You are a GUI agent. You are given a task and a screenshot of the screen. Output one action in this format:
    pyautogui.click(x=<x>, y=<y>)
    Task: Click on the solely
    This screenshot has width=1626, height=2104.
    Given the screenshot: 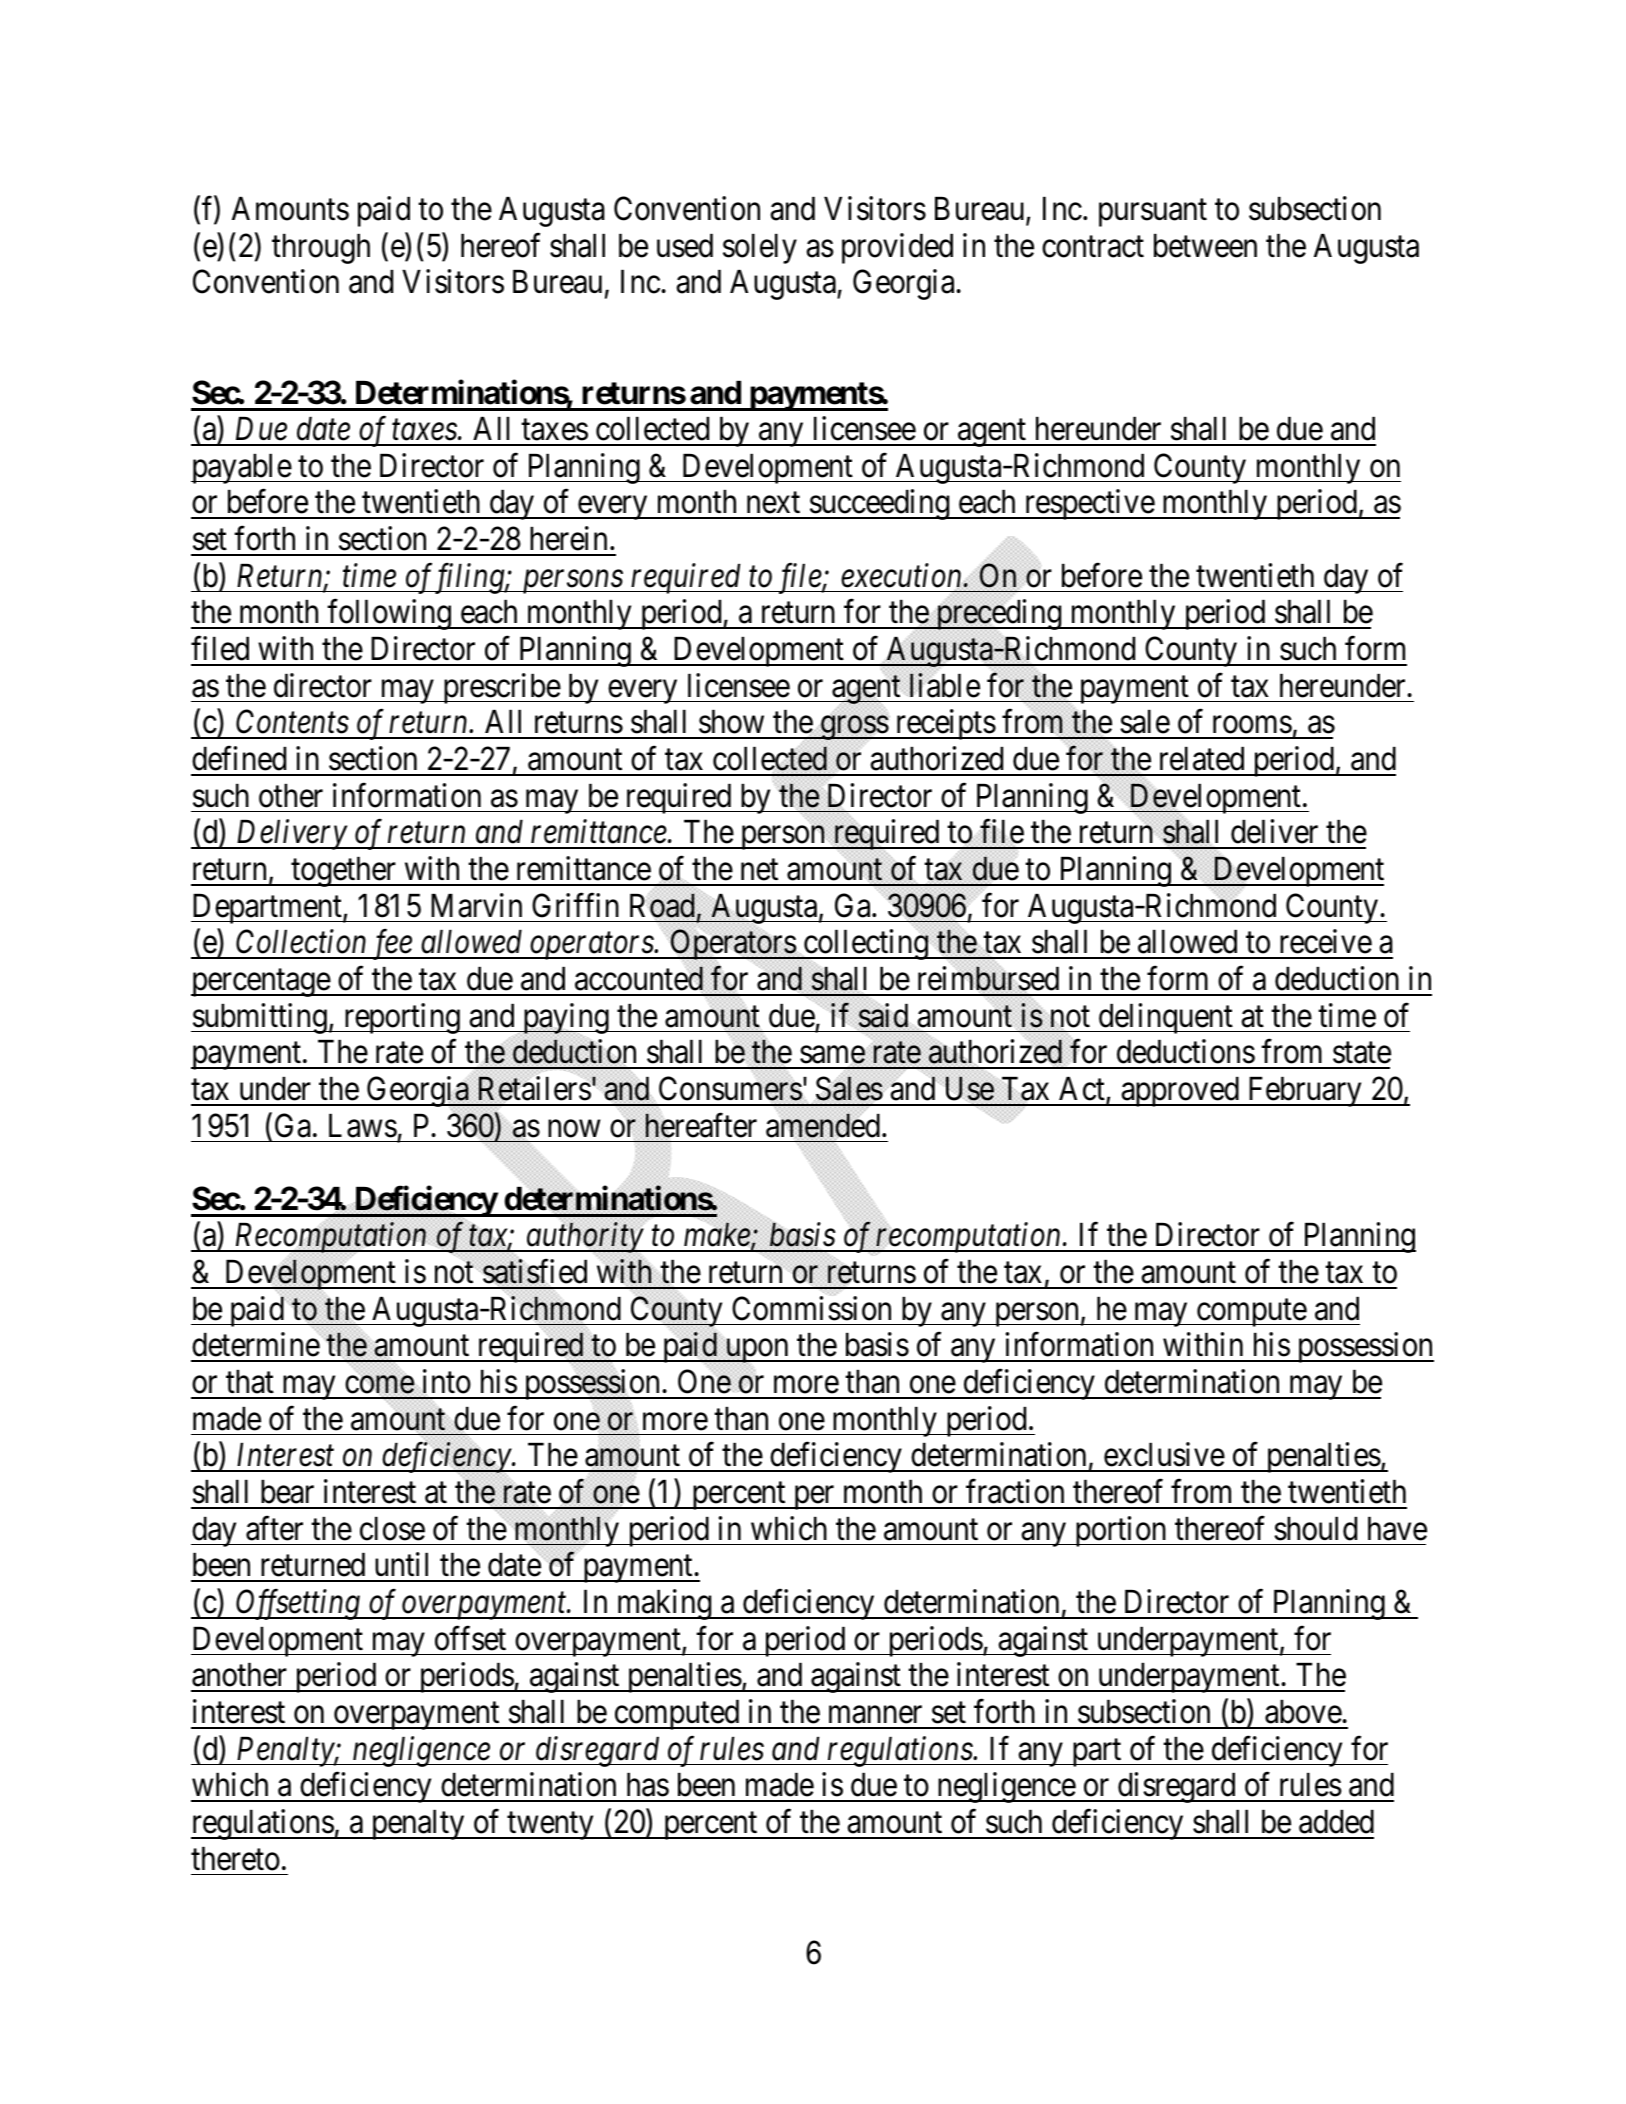 What is the action you would take?
    pyautogui.click(x=760, y=249)
